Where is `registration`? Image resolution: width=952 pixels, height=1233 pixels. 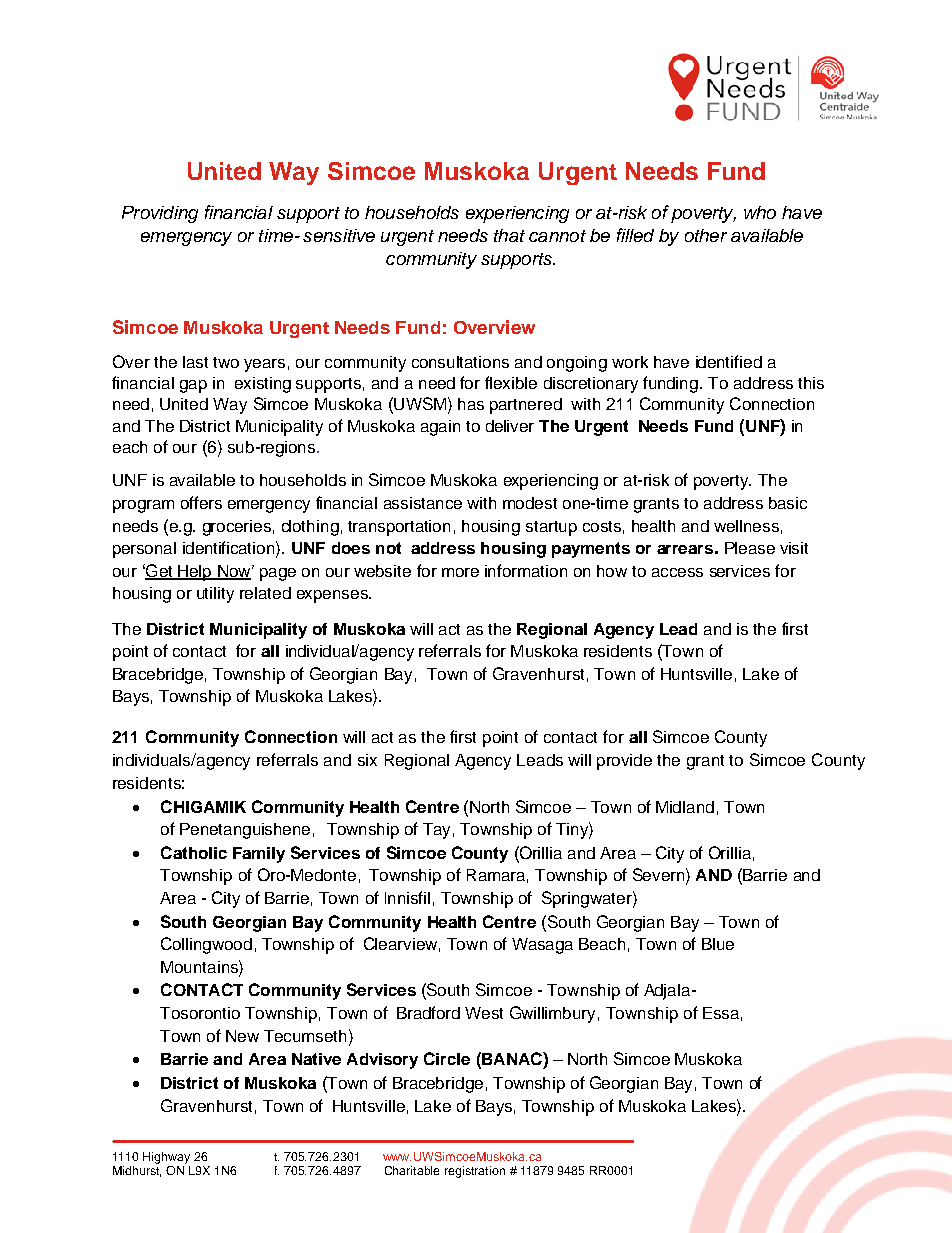 registration is located at coordinates (475, 1172).
